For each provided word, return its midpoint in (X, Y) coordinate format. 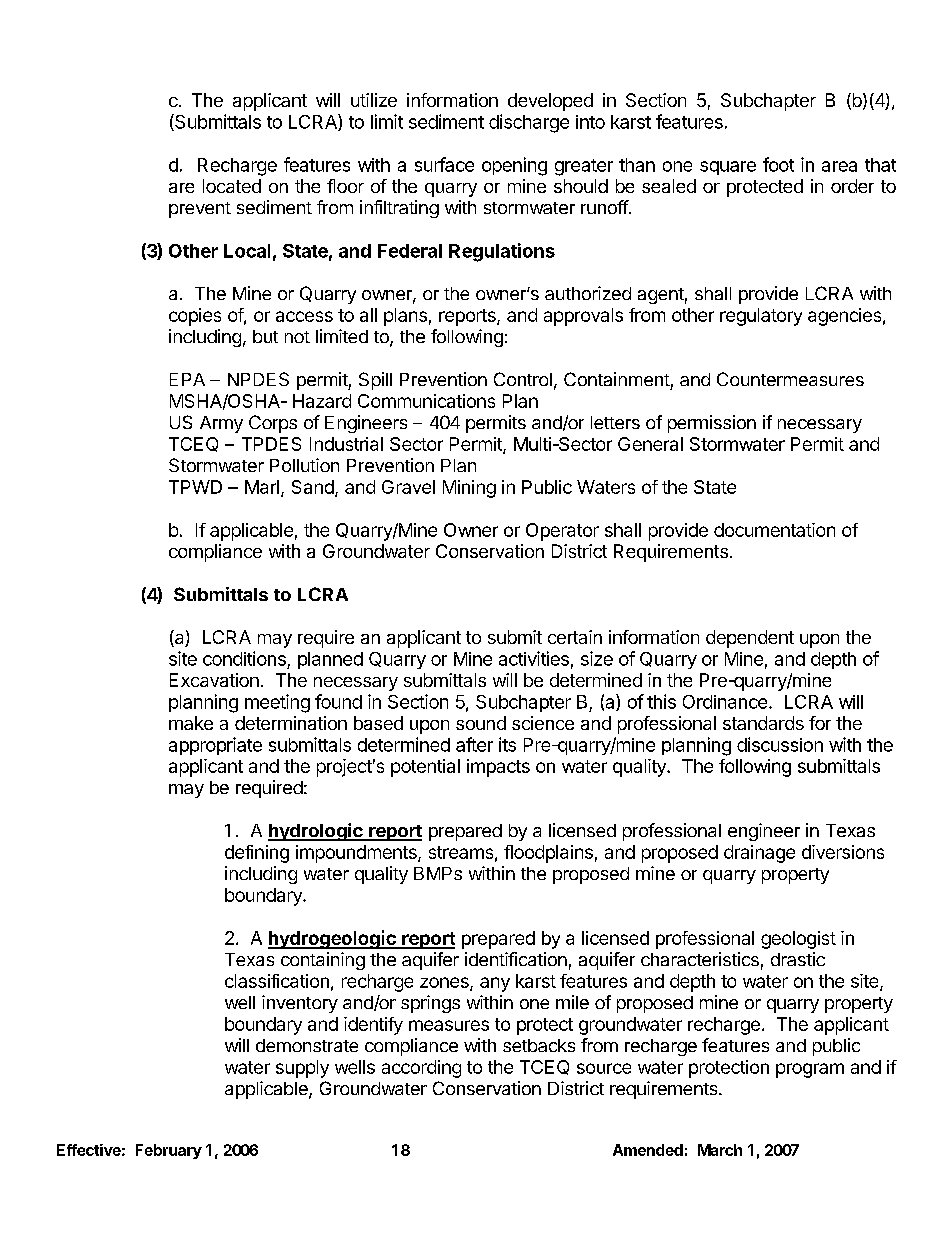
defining (257, 854)
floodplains (548, 854)
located (232, 186)
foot (778, 164)
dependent (750, 639)
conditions (244, 658)
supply (302, 1069)
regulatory (761, 317)
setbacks (539, 1045)
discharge (529, 123)
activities (534, 658)
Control (523, 379)
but (265, 336)
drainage (759, 854)
